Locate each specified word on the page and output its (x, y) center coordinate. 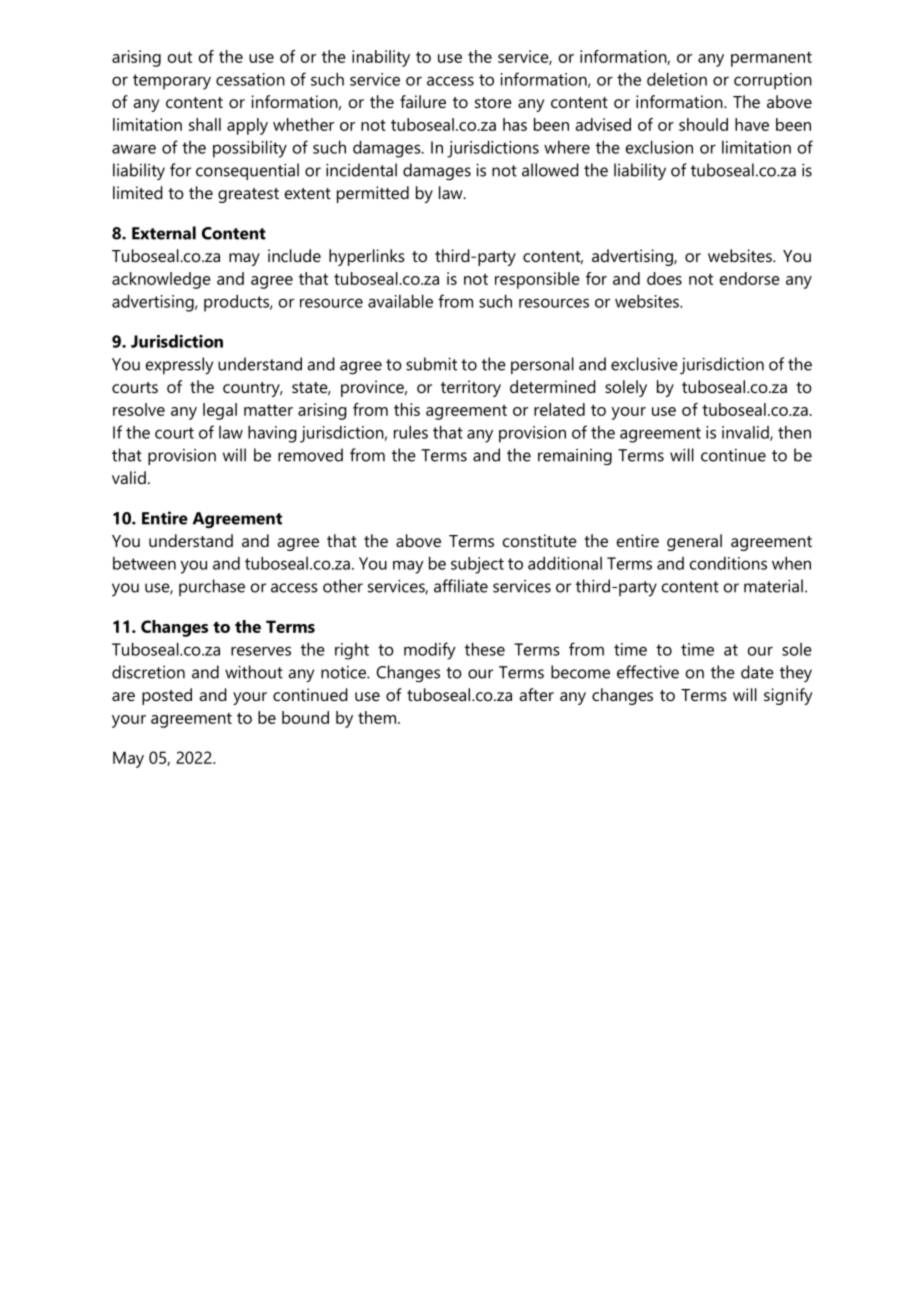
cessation (250, 79)
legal (220, 411)
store (493, 102)
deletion (677, 79)
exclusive (644, 364)
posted (167, 696)
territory (471, 388)
